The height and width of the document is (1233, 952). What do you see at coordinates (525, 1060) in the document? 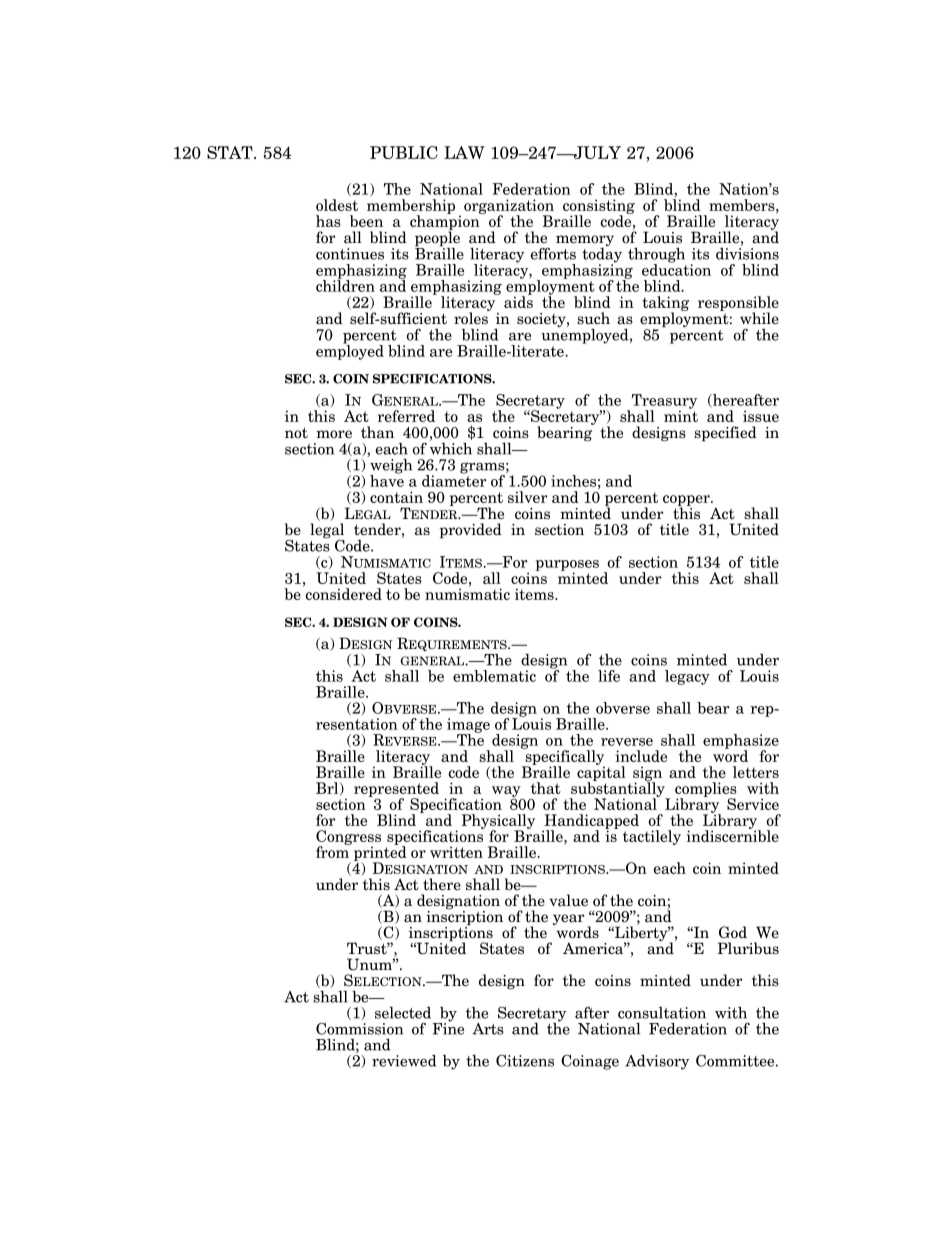
I see `Citizens` at bounding box center [525, 1060].
